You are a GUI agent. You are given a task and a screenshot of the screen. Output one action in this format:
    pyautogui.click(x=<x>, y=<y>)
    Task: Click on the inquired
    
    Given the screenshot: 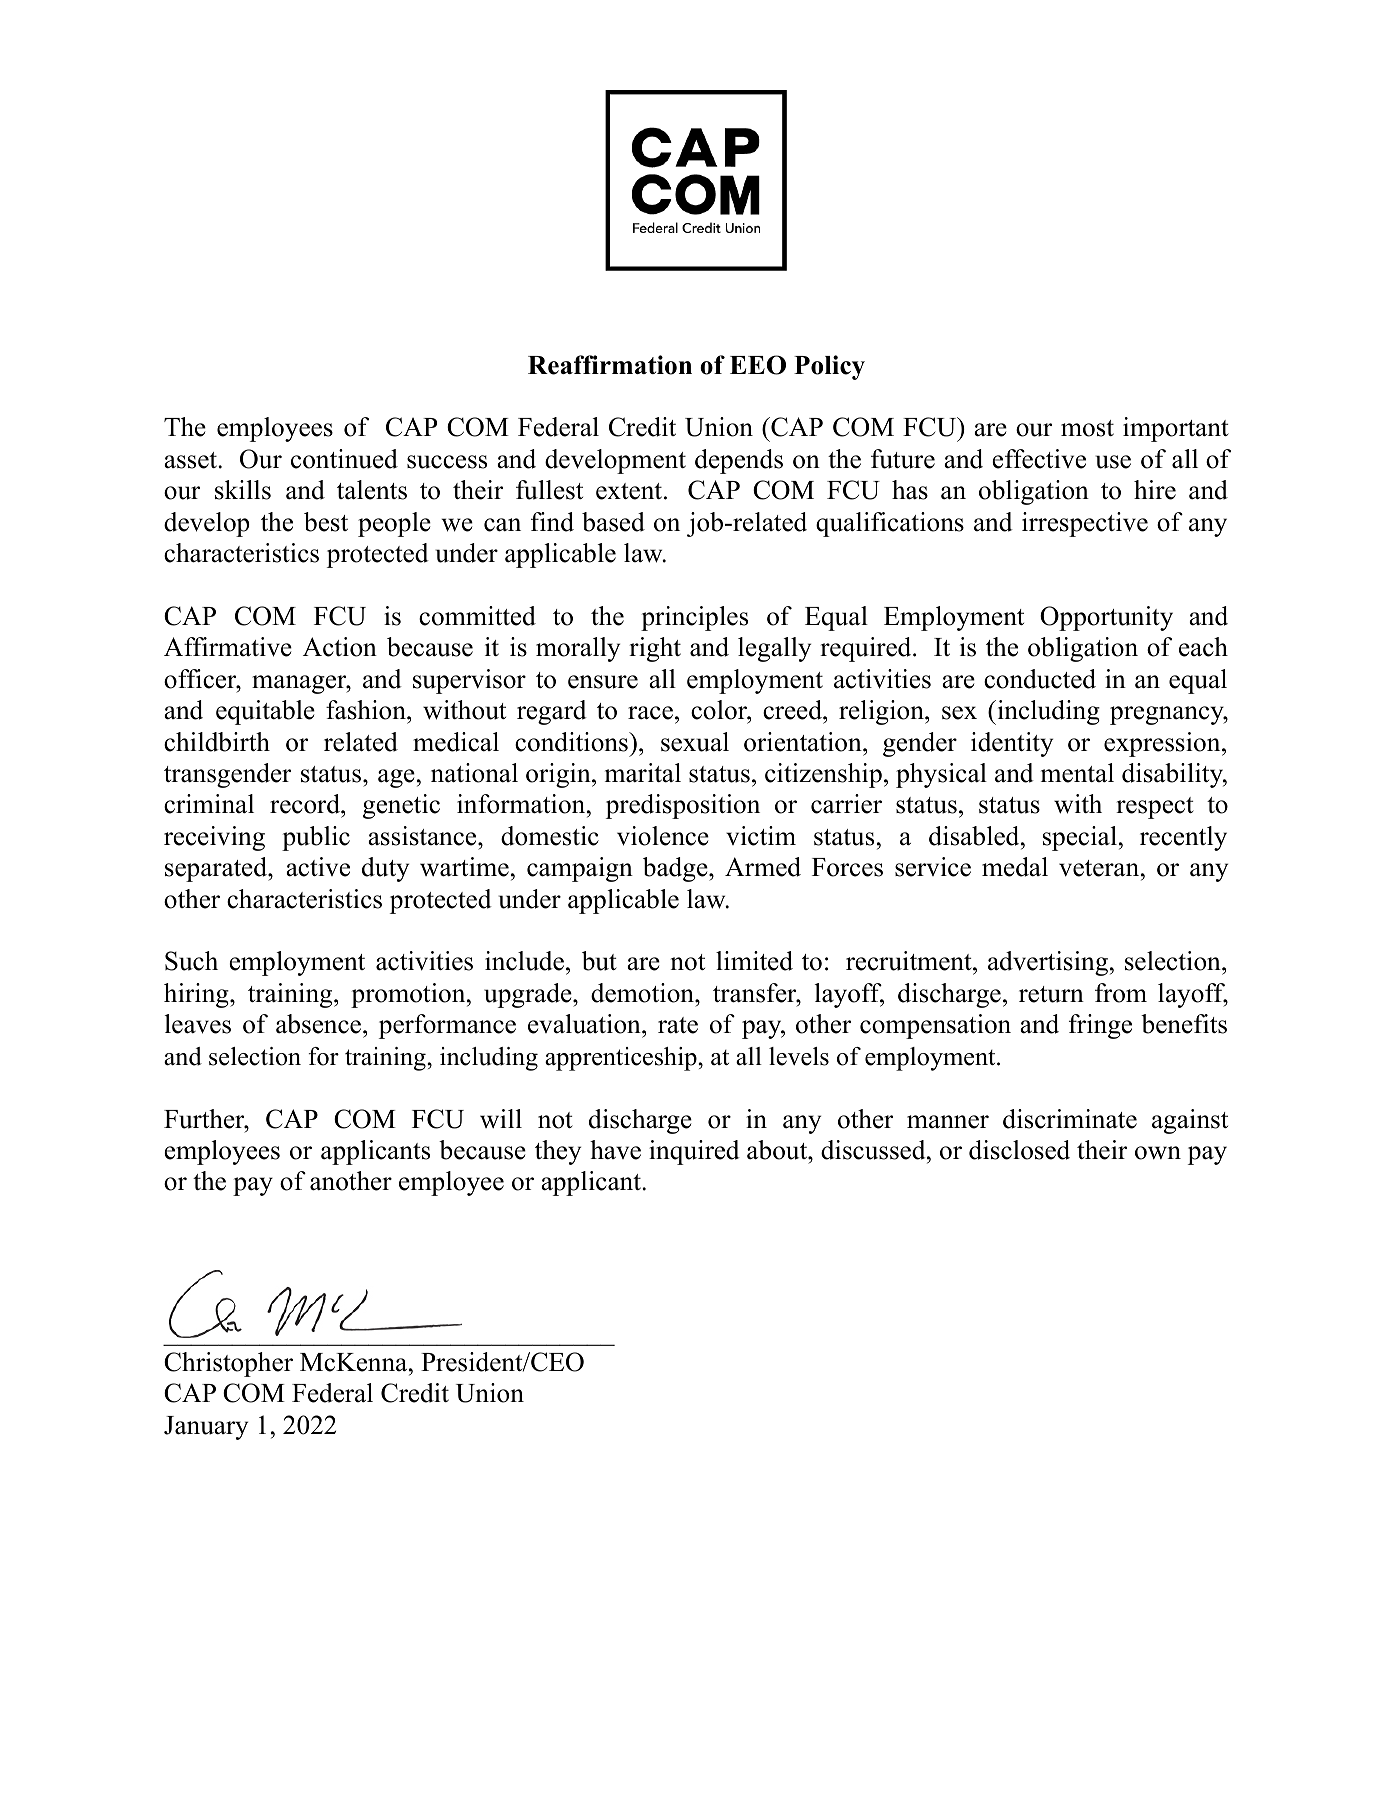 What is the action you would take?
    pyautogui.click(x=694, y=1152)
